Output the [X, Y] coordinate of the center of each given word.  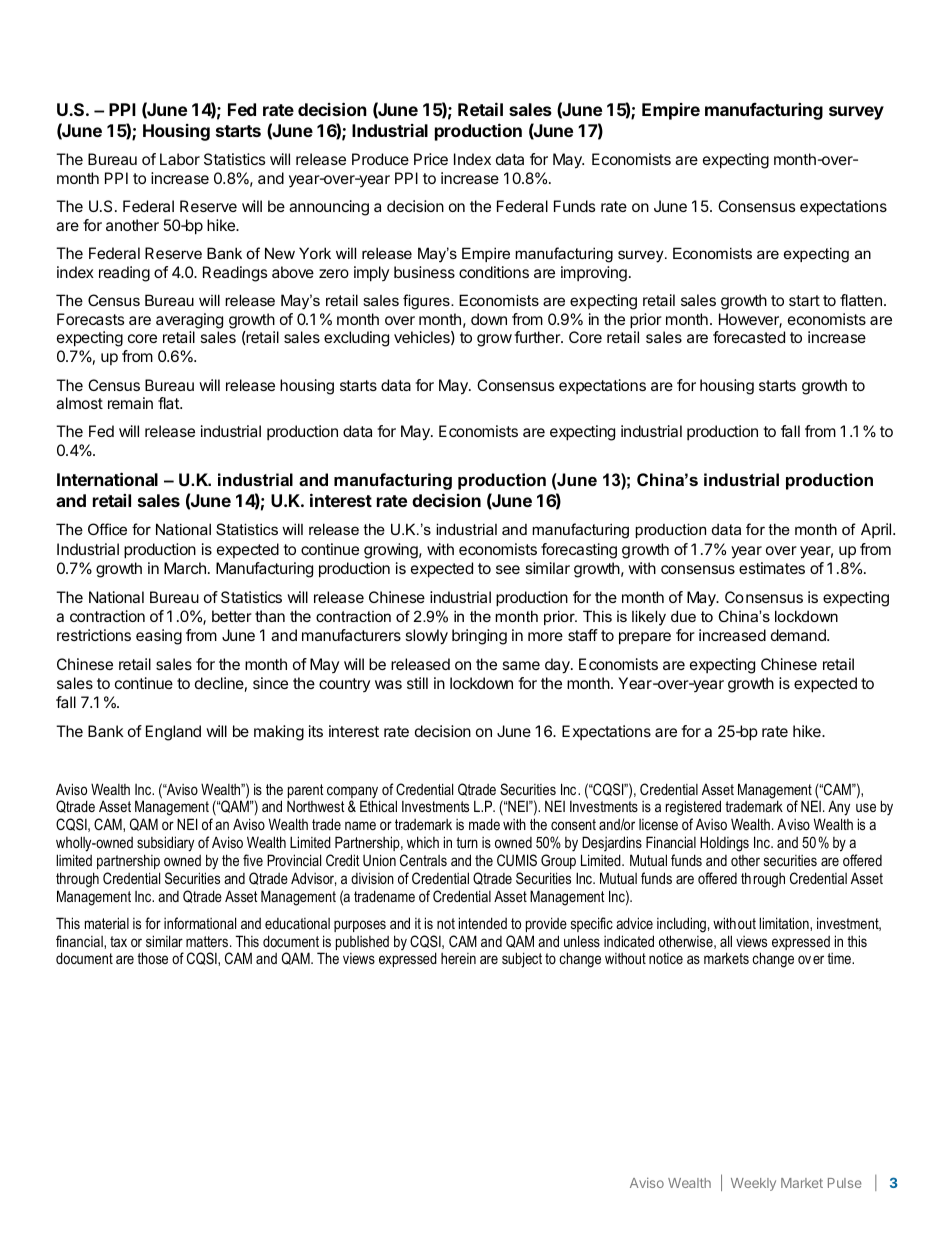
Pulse [845, 1183]
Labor [180, 159]
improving [594, 274]
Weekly [753, 1184]
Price [431, 159]
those [152, 958]
